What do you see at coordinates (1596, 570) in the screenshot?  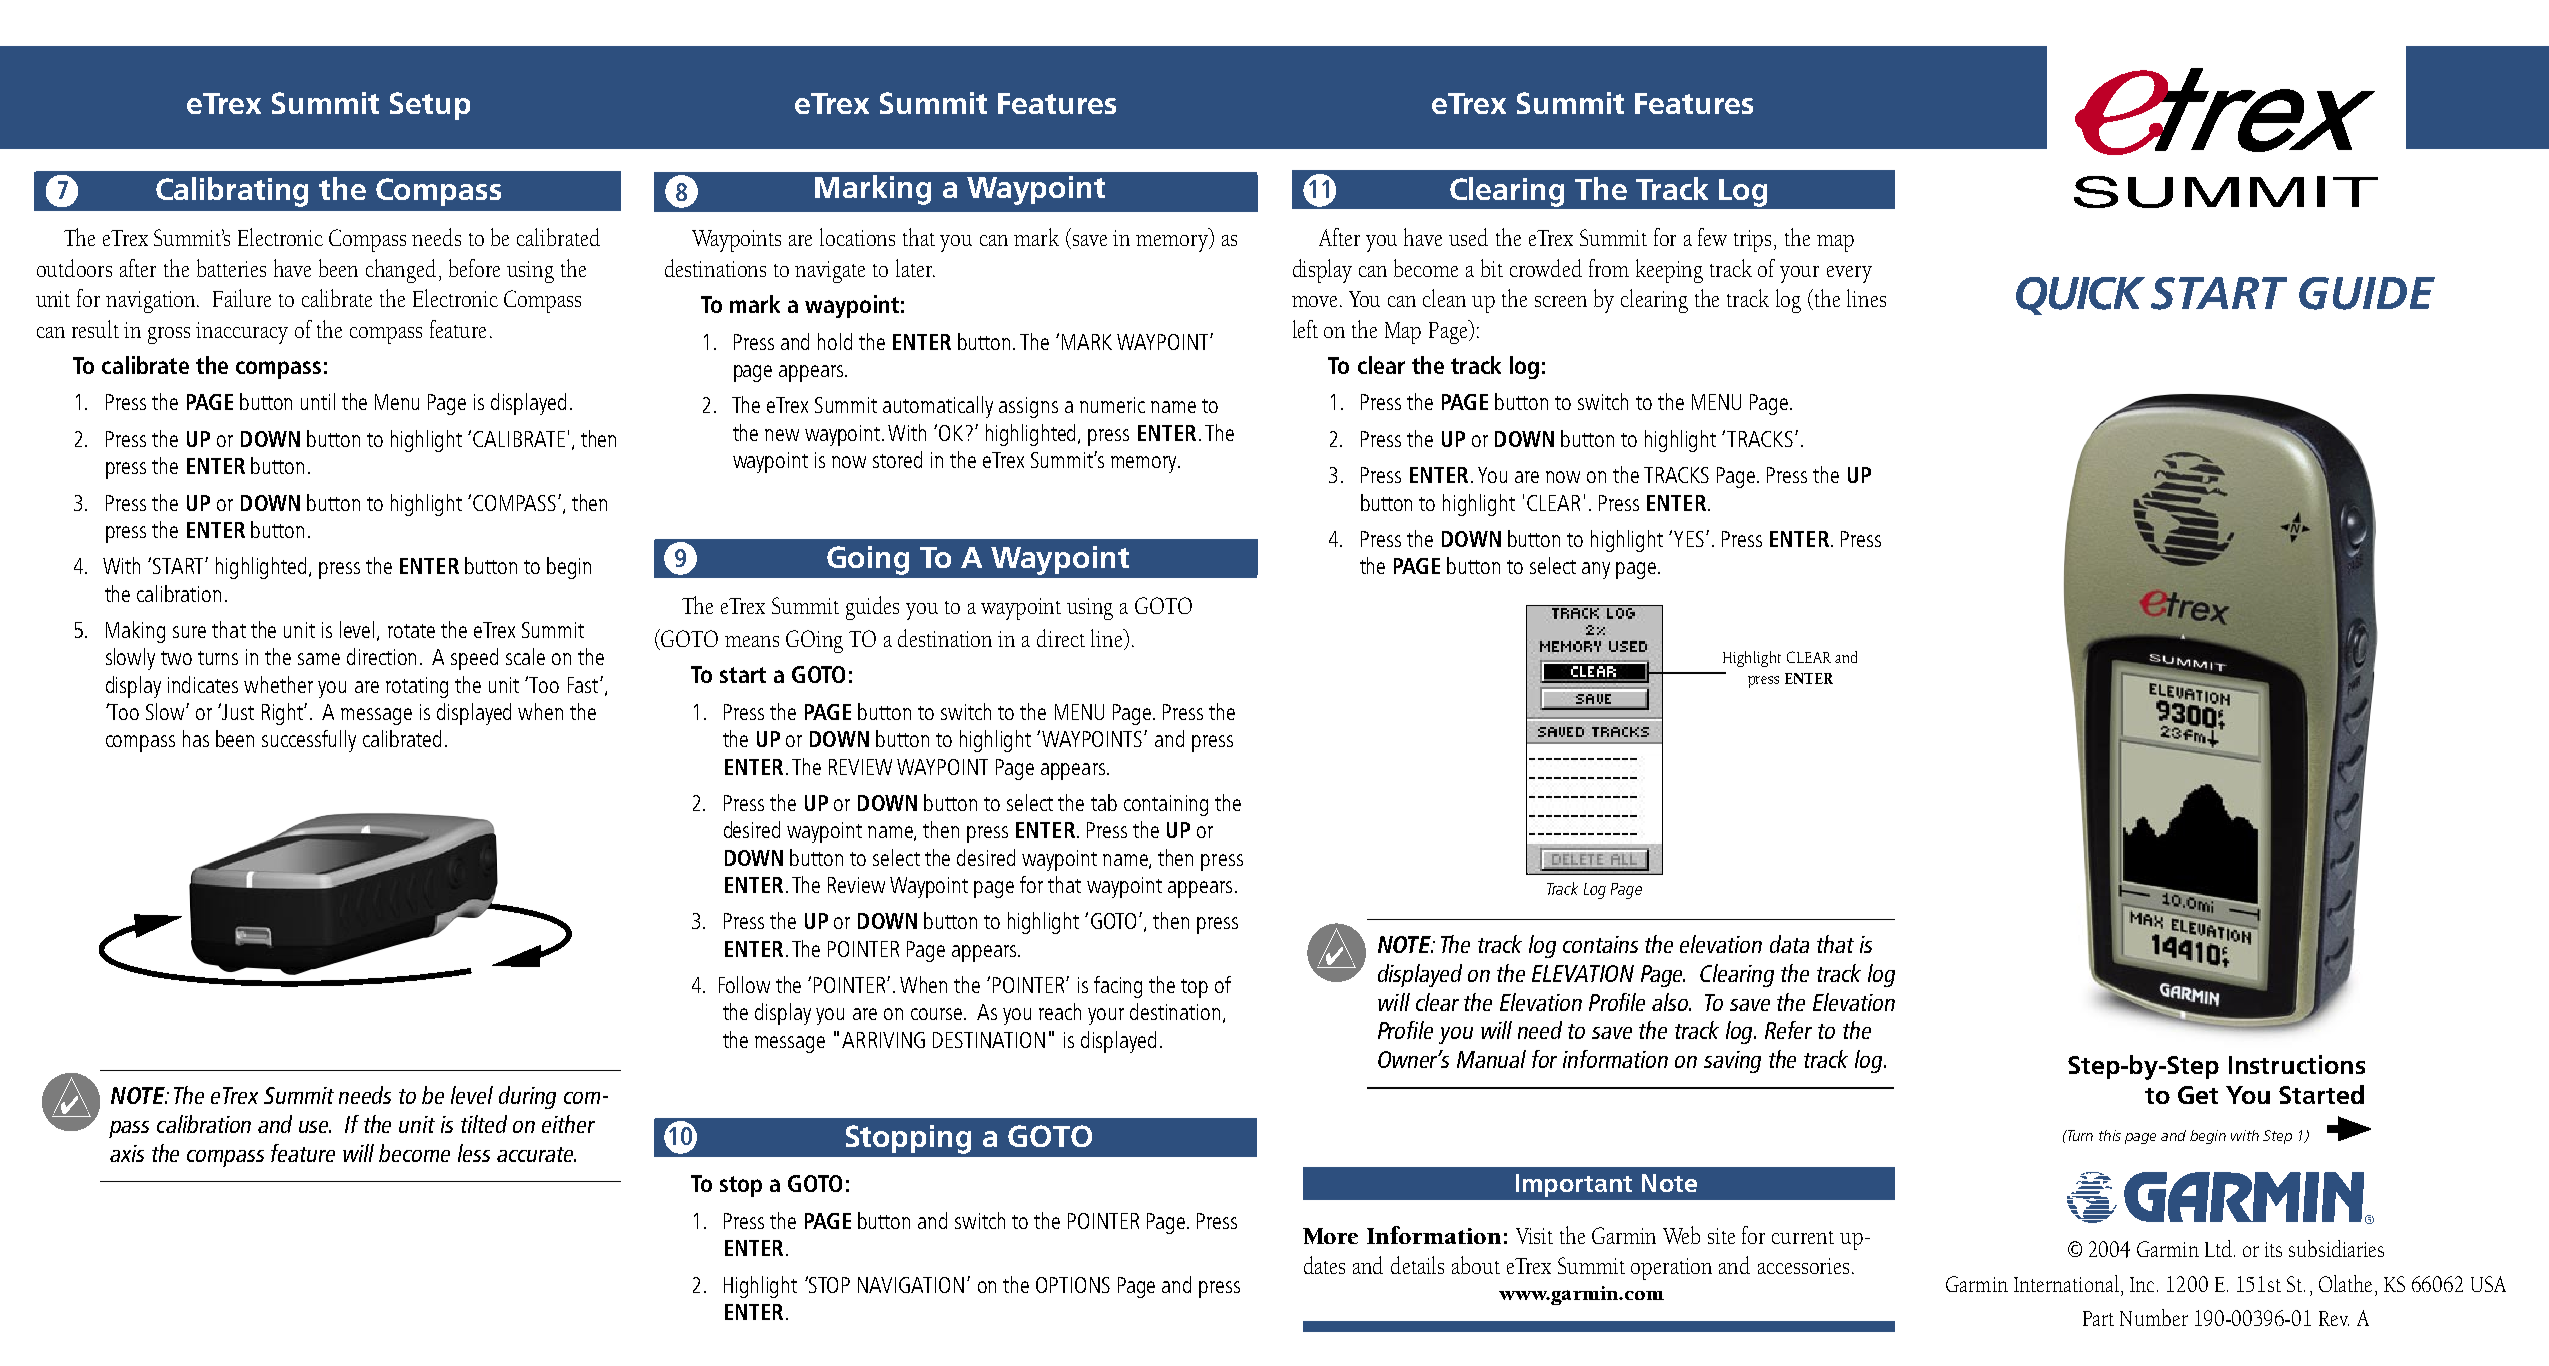 I see `any` at bounding box center [1596, 570].
